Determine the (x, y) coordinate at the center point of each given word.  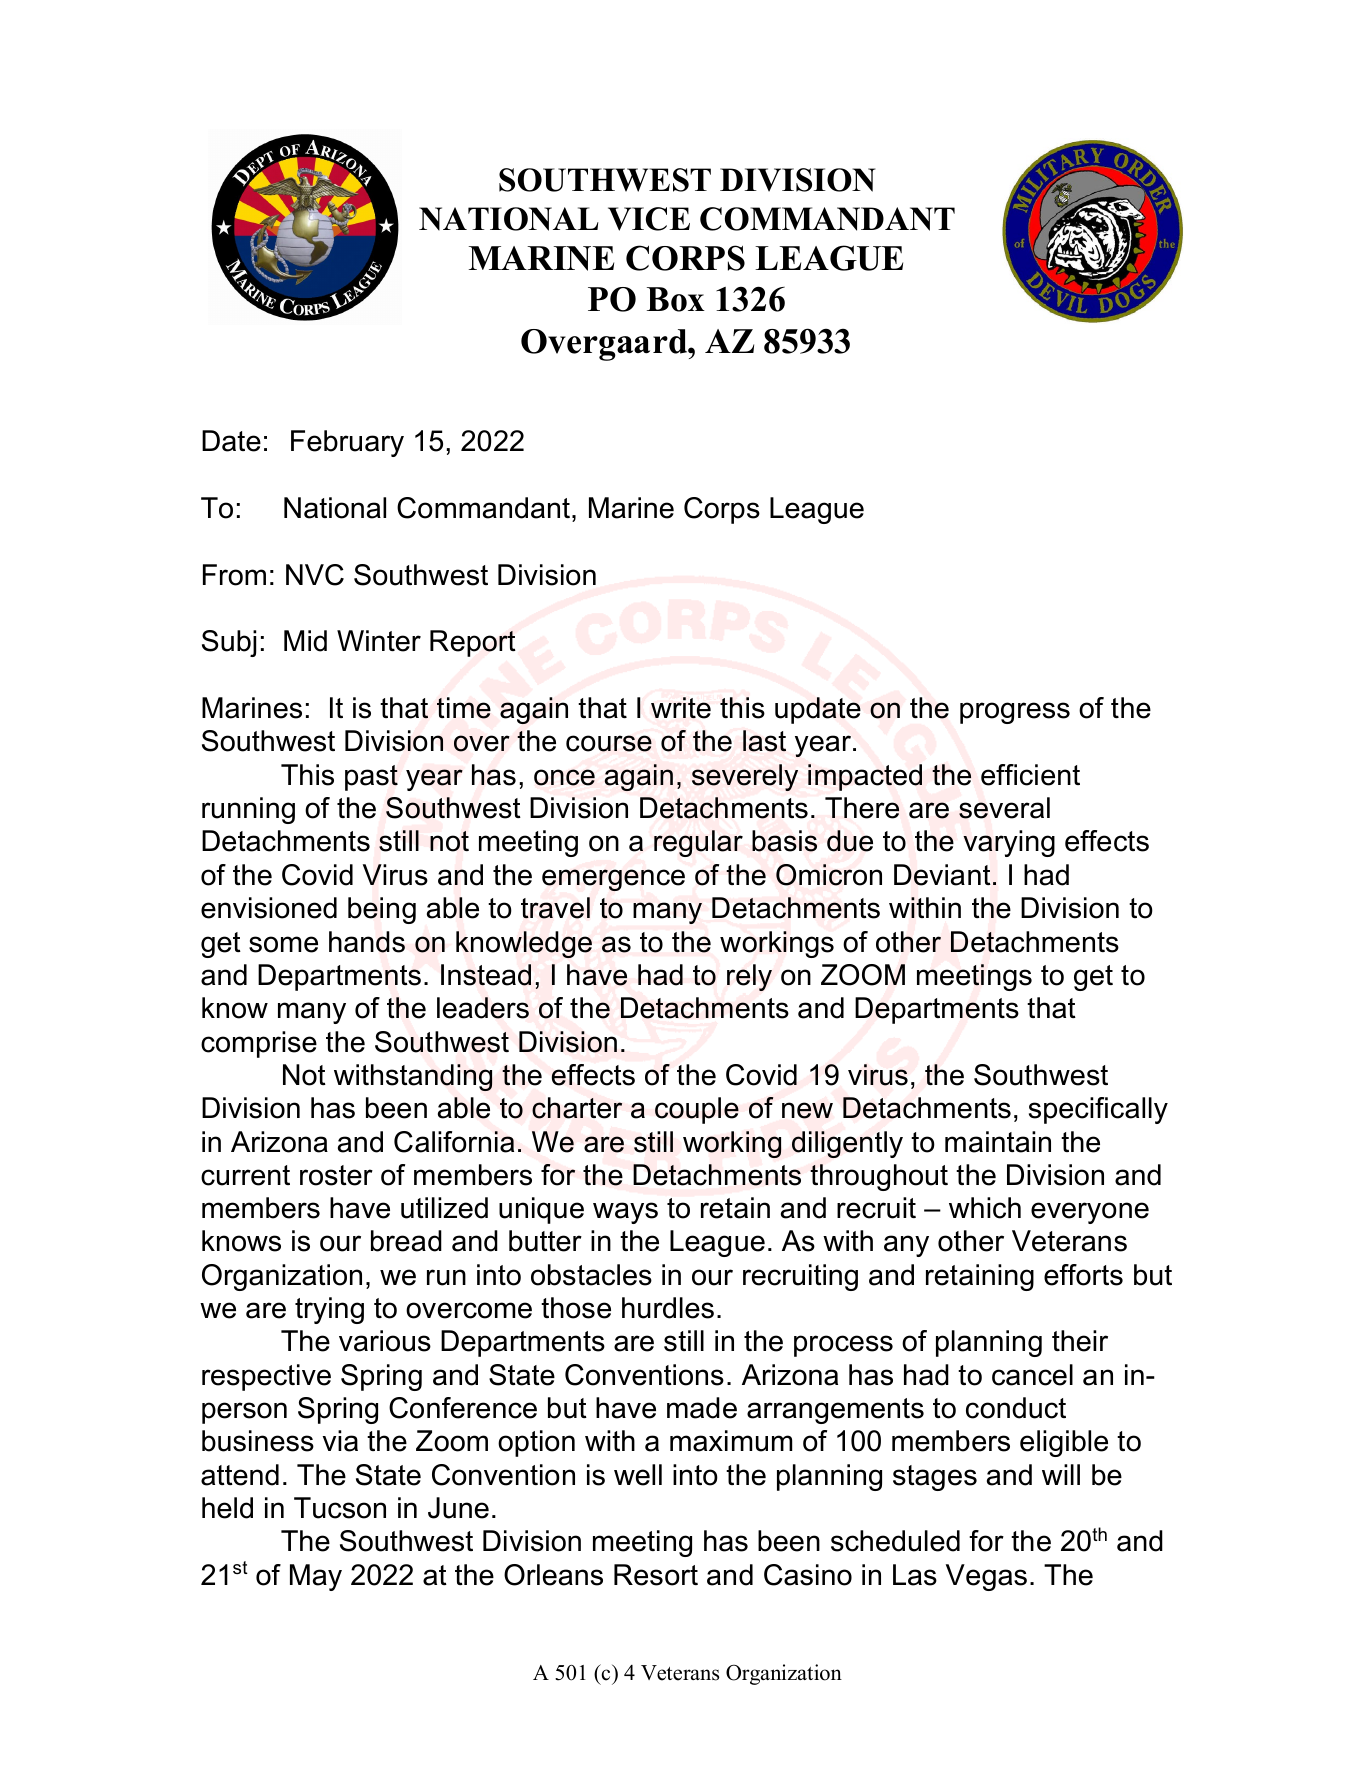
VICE (649, 219)
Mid (305, 641)
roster (336, 1175)
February (347, 443)
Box (676, 299)
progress (1015, 713)
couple (697, 1110)
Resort (656, 1575)
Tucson (340, 1508)
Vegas (986, 1577)
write (681, 708)
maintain (998, 1142)
